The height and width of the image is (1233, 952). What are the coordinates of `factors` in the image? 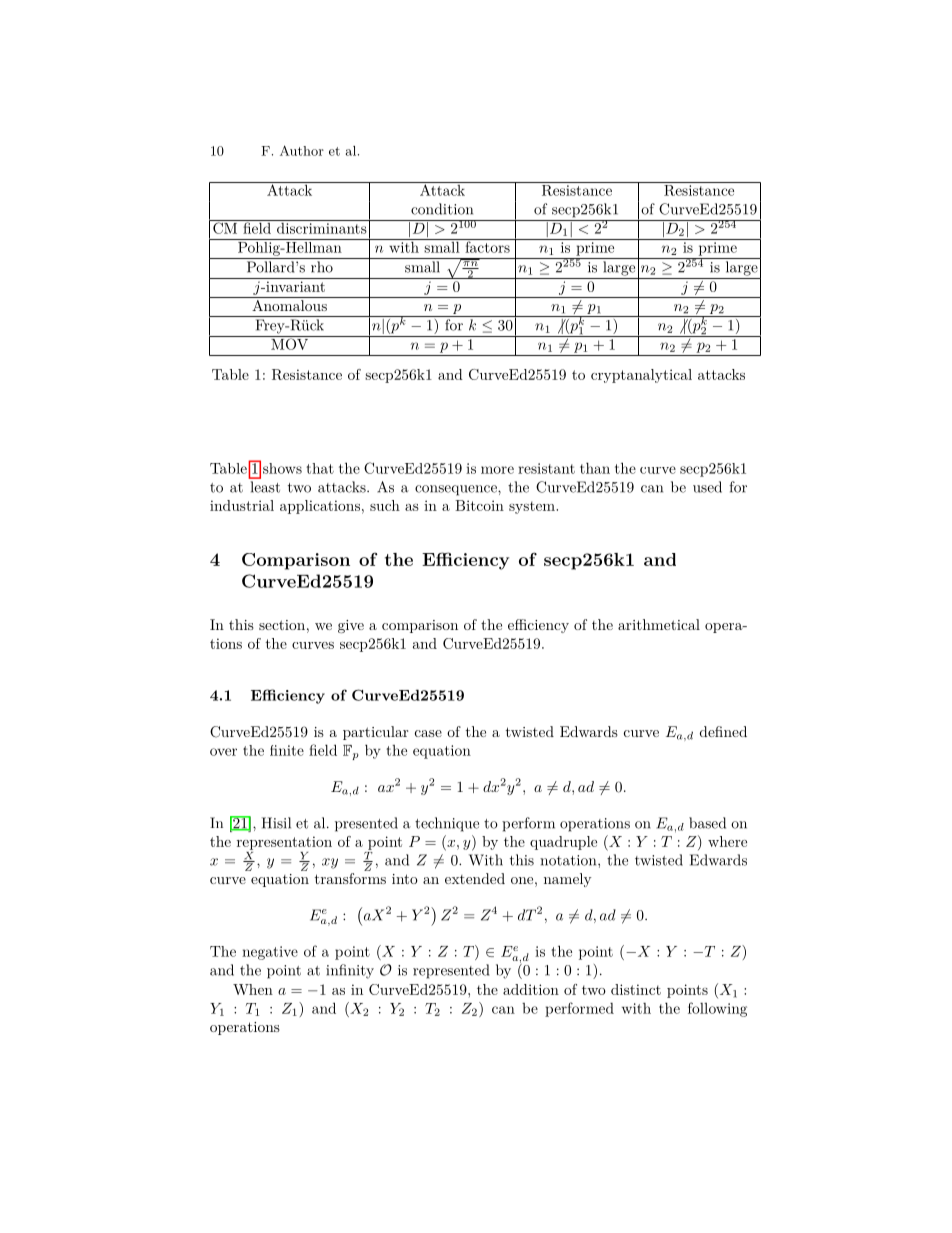 It's located at (487, 246).
